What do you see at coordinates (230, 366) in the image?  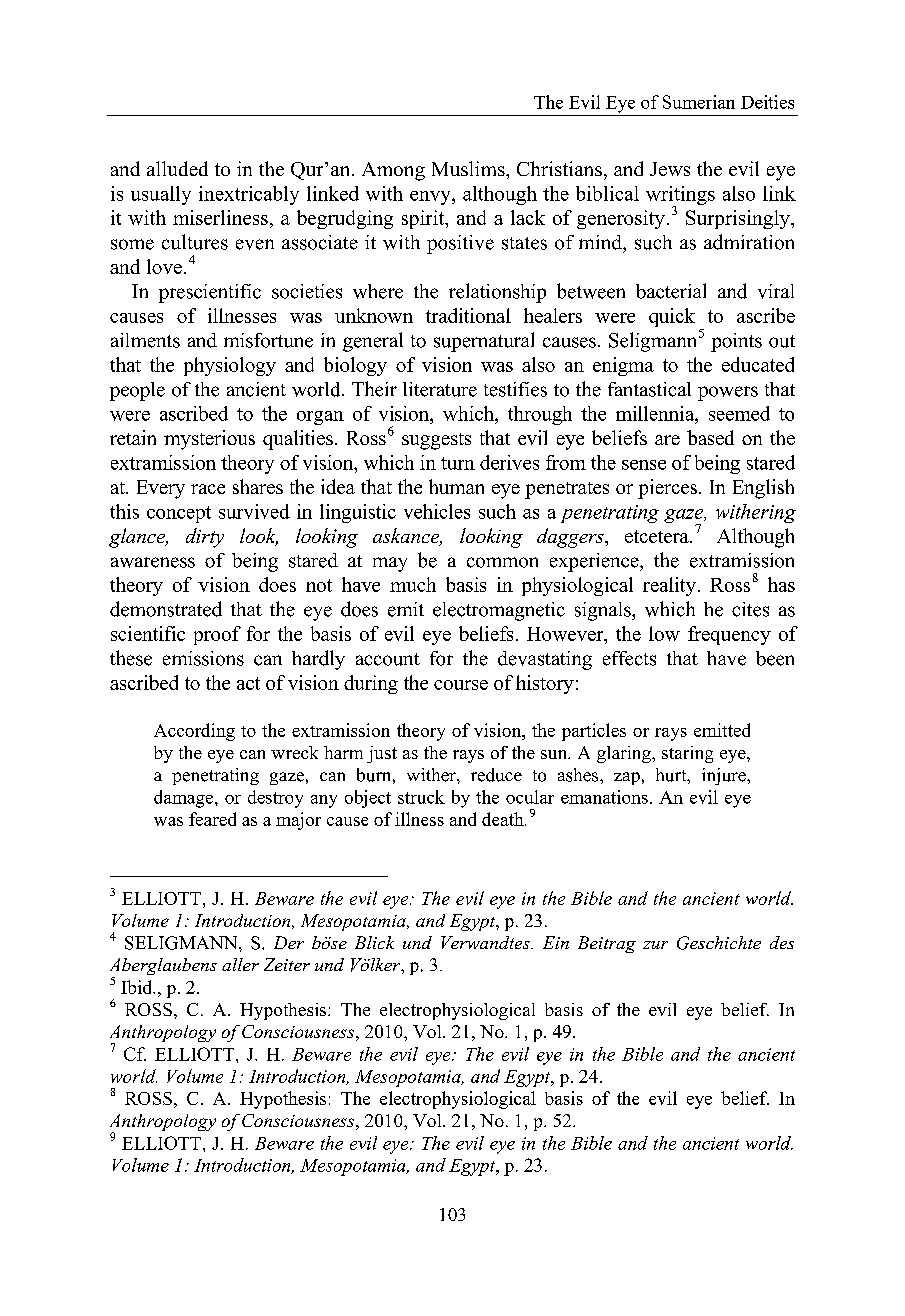 I see `physiology` at bounding box center [230, 366].
